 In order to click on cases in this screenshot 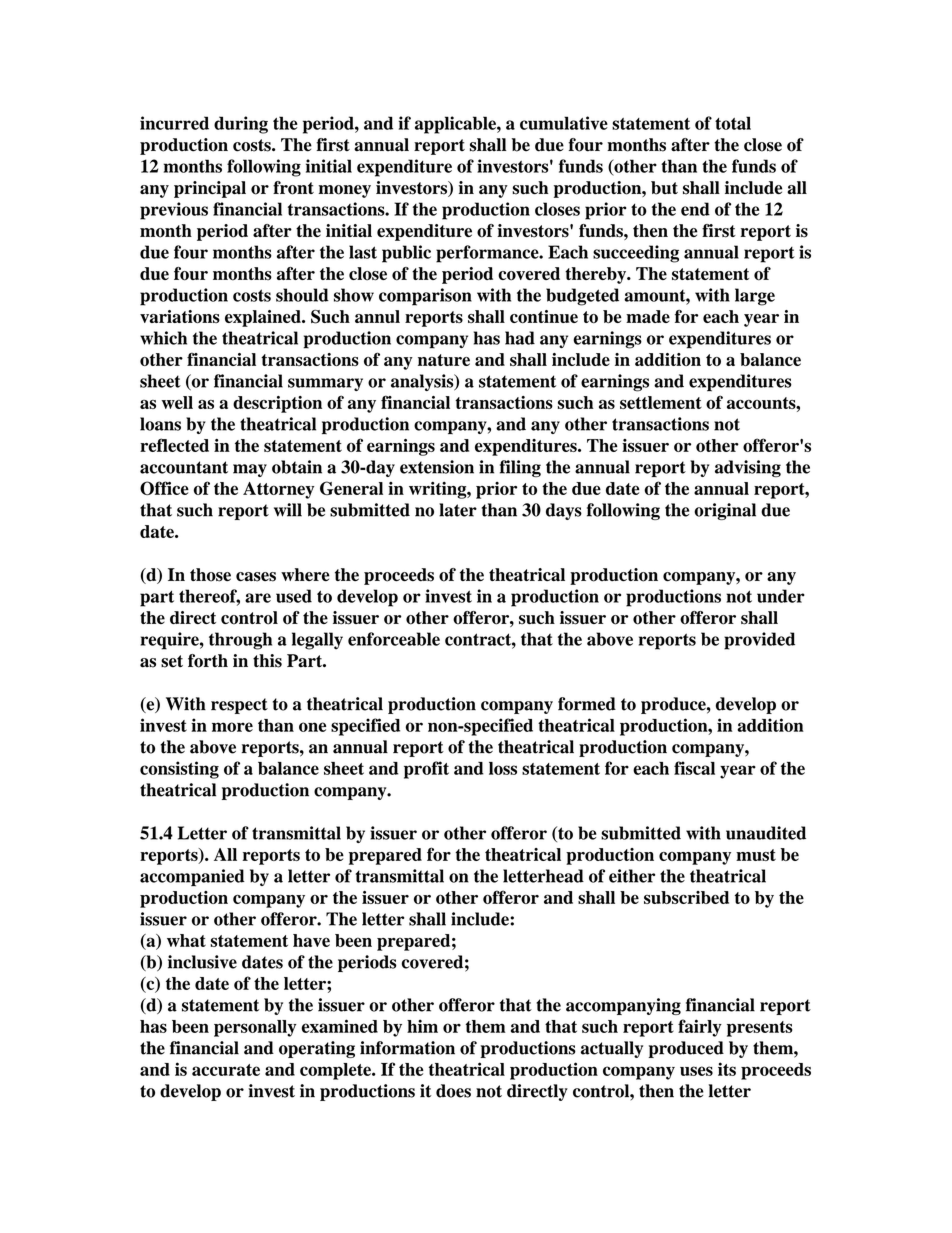, I will do `click(256, 577)`.
